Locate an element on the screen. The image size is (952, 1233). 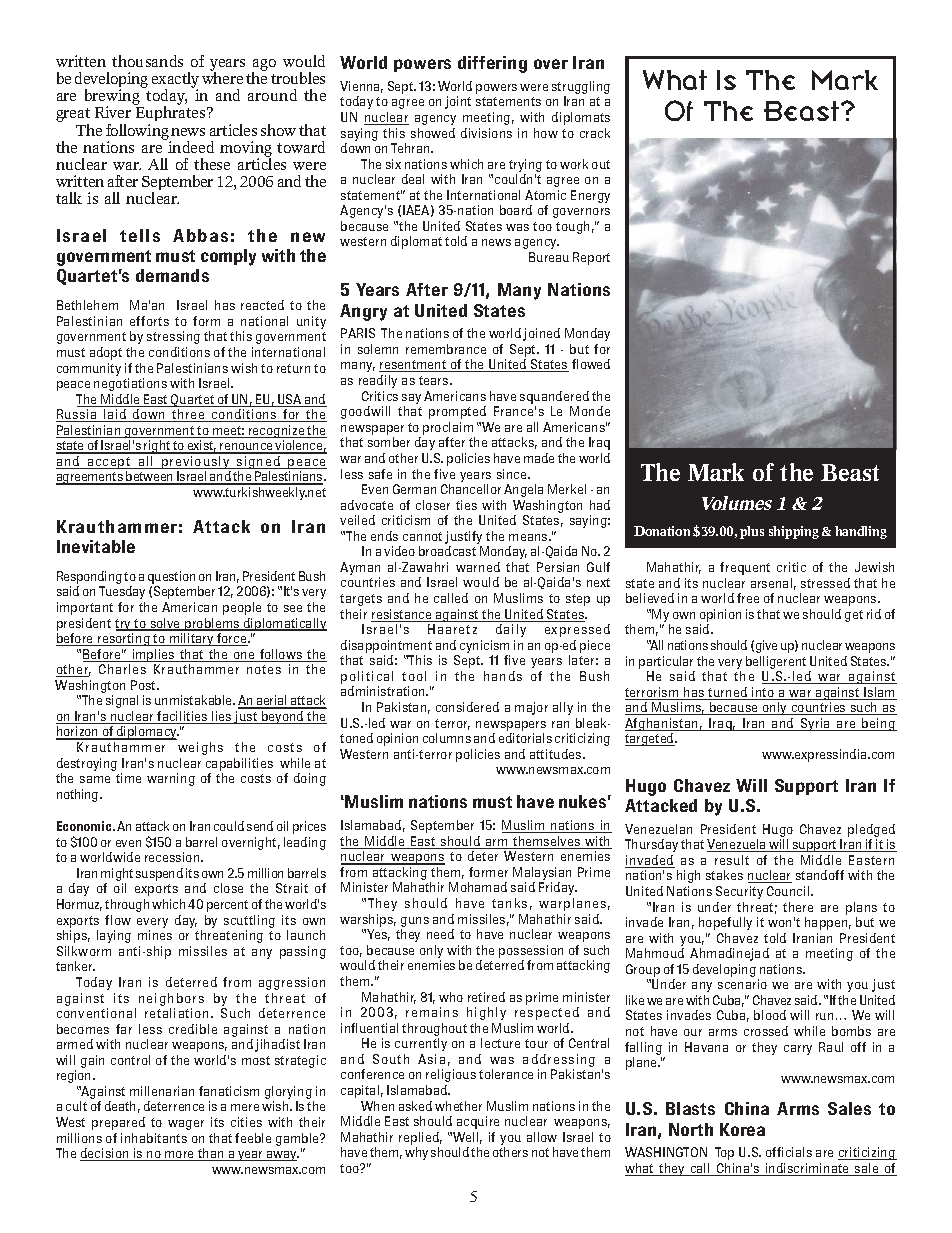
inhabitants is located at coordinates (154, 1138).
